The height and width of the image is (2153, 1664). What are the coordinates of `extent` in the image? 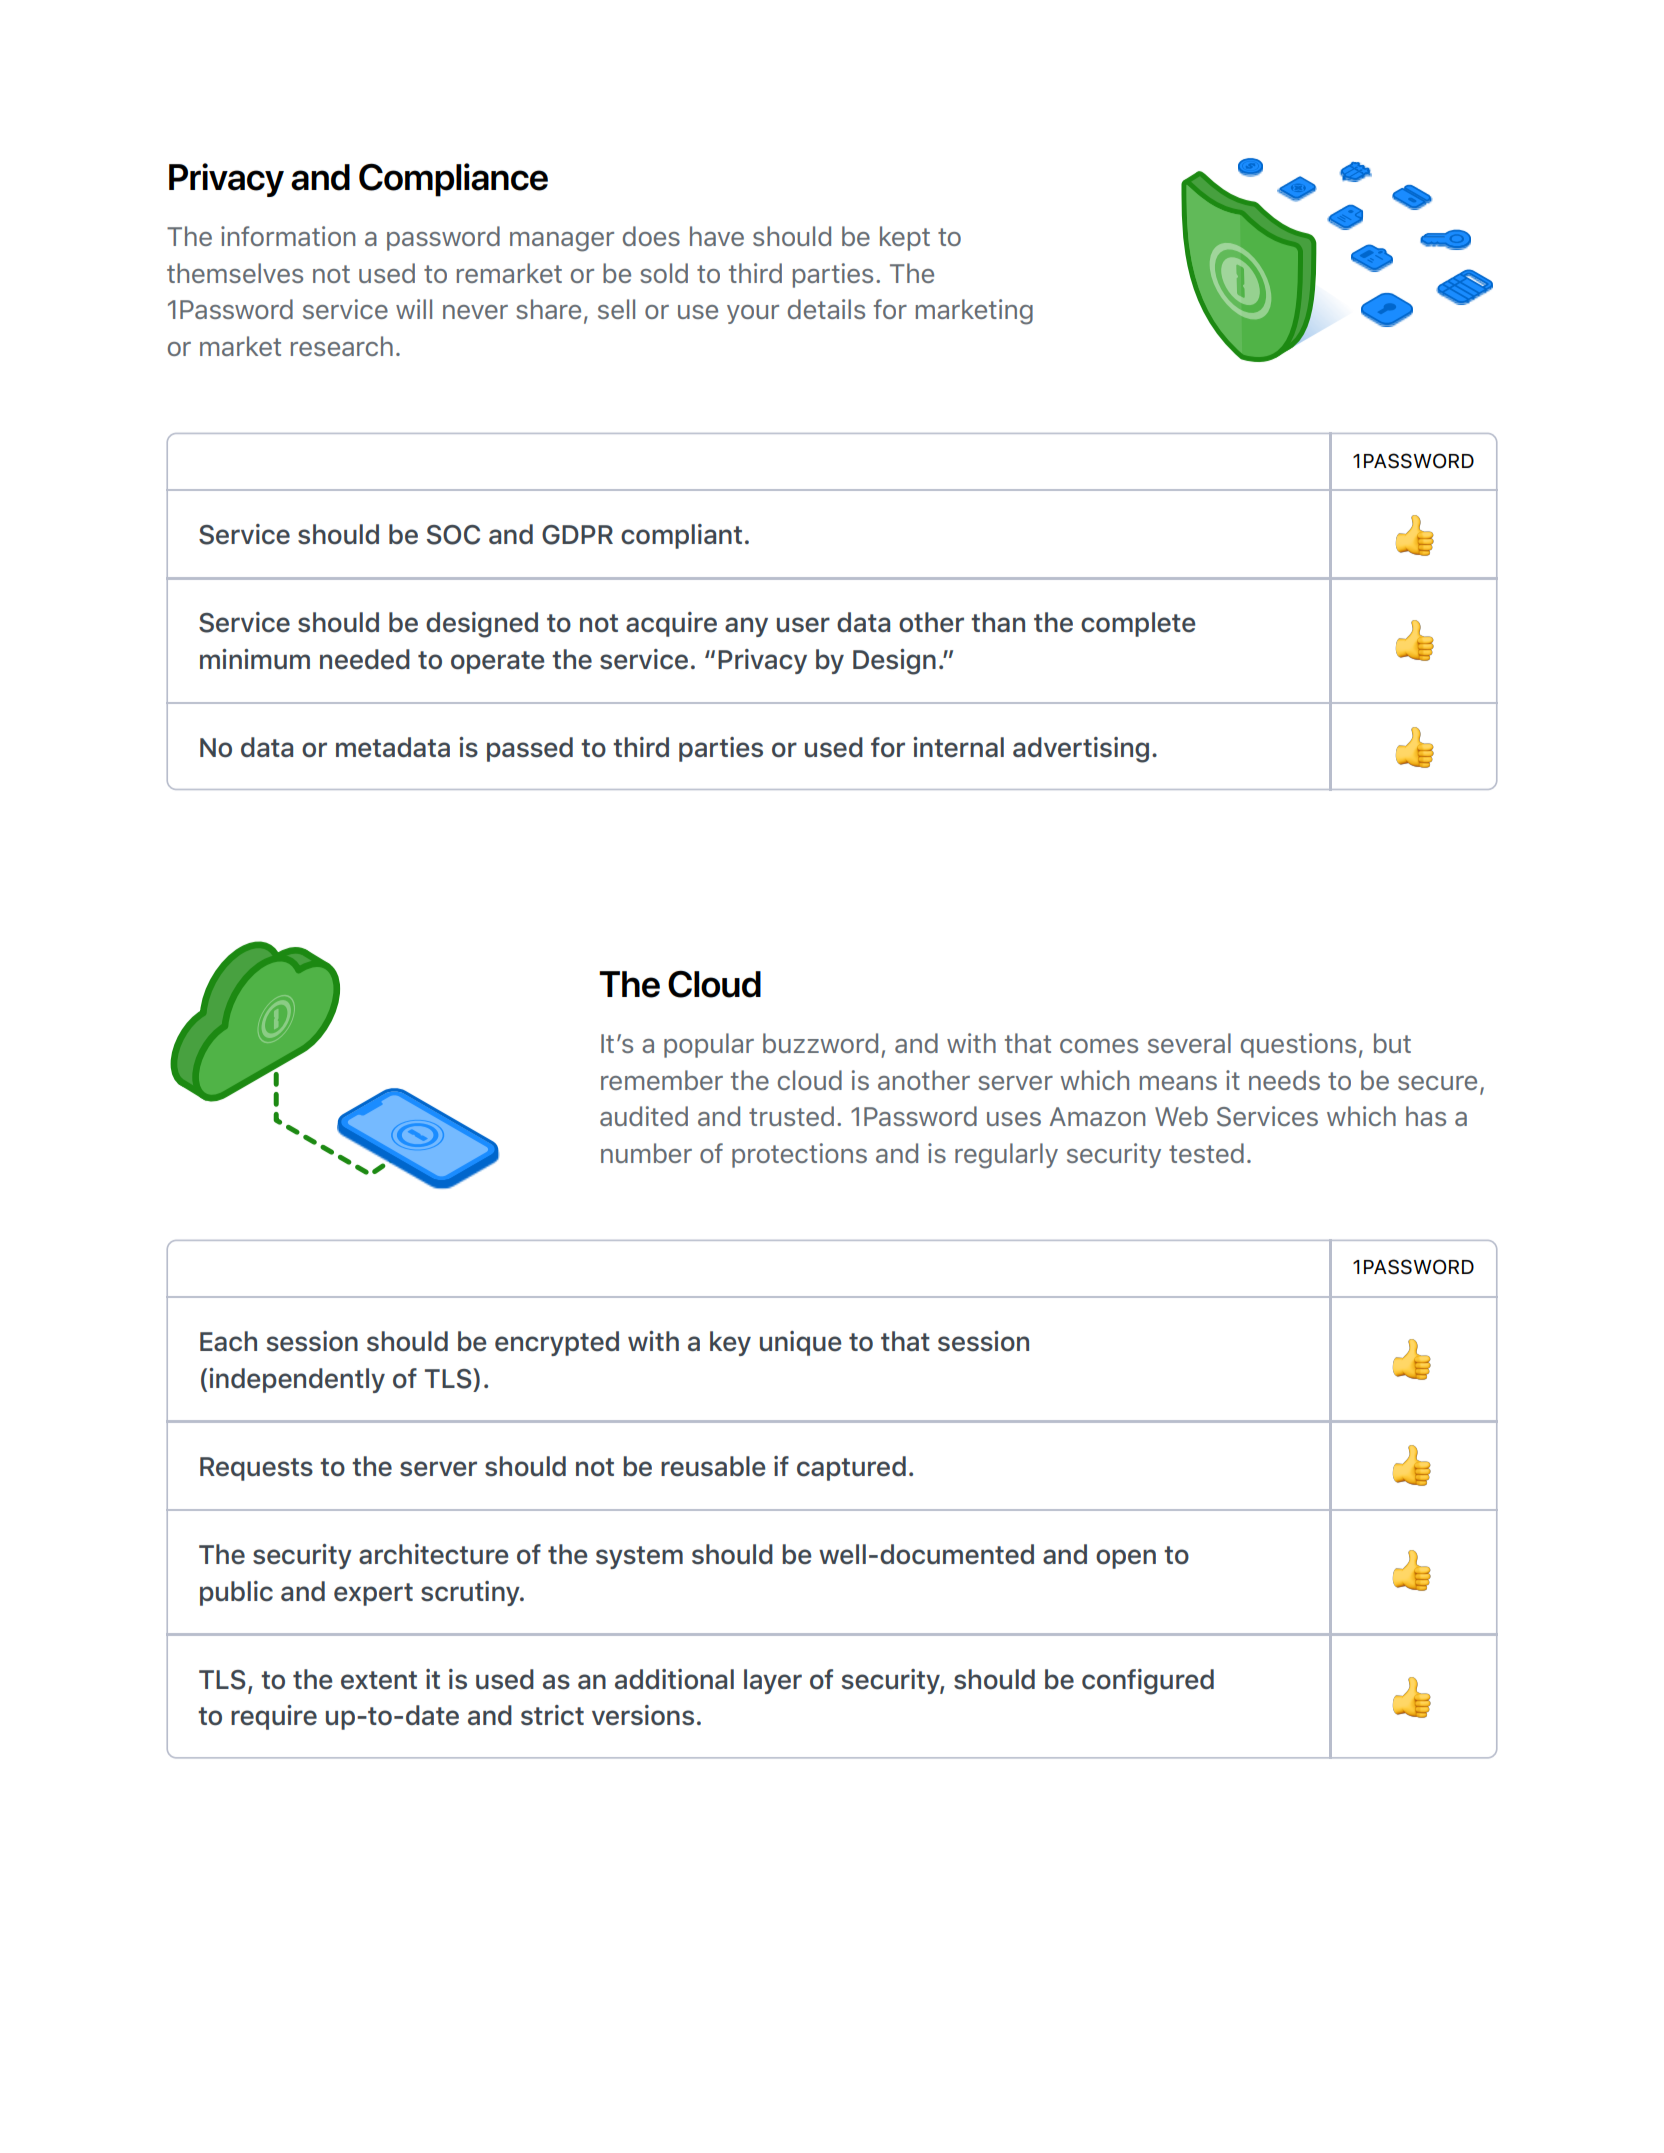 It's located at (379, 1680).
